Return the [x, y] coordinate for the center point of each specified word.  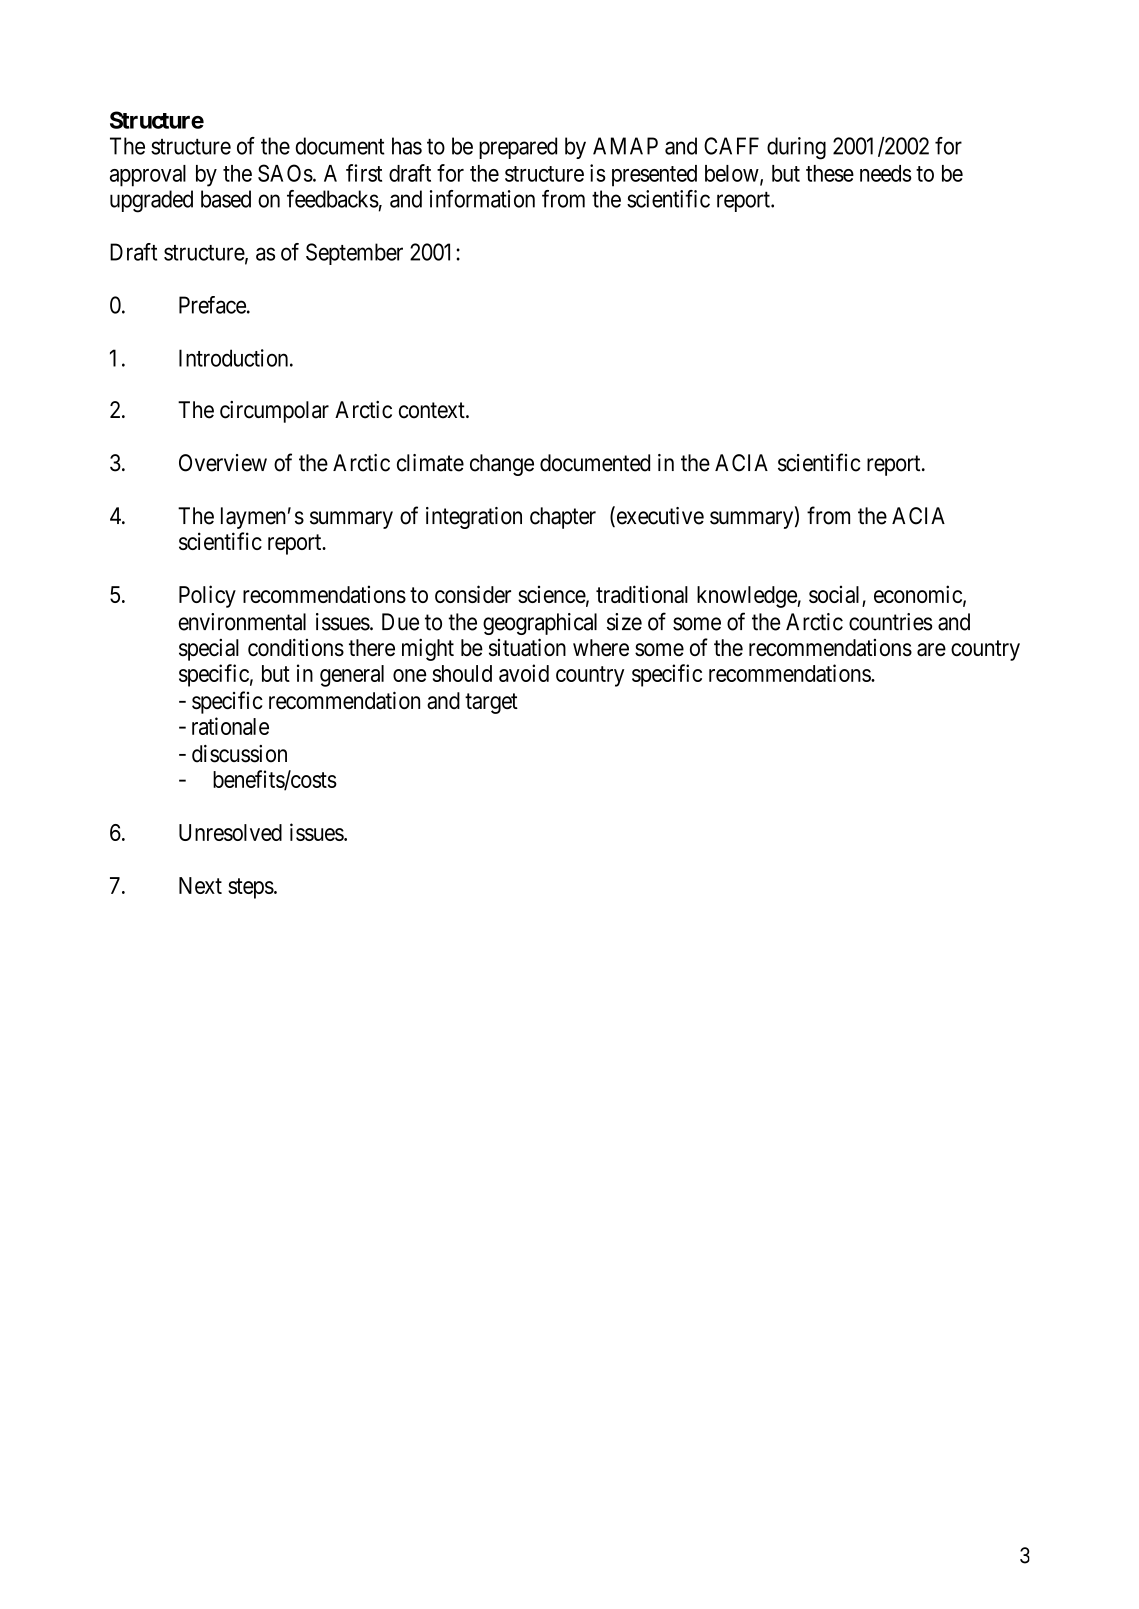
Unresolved [230, 832]
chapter [563, 518]
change [502, 465]
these [830, 173]
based [226, 199]
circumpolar [274, 412]
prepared [518, 148]
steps [251, 888]
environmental [242, 622]
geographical [540, 624]
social [836, 595]
